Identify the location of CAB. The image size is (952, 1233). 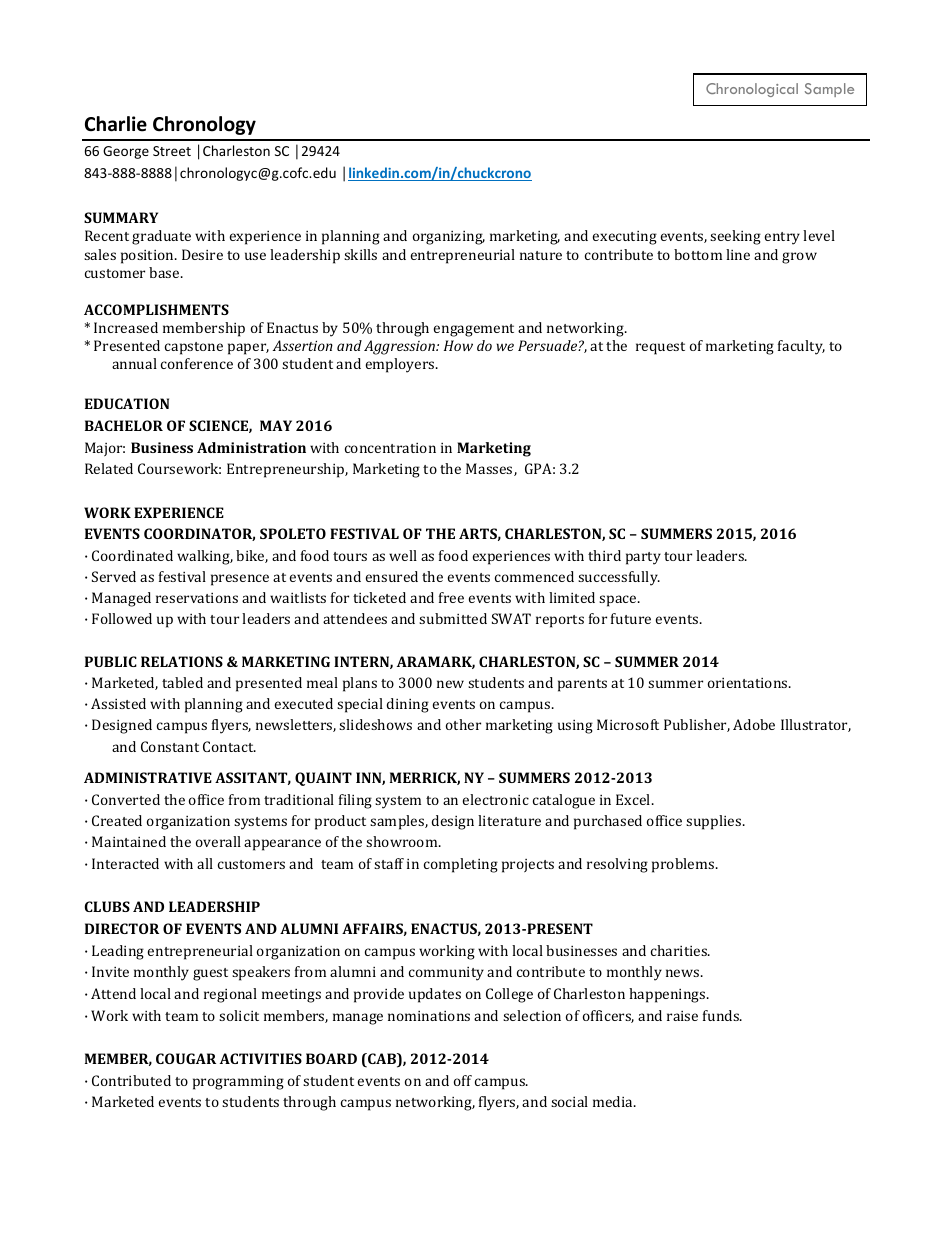
(382, 1060).
